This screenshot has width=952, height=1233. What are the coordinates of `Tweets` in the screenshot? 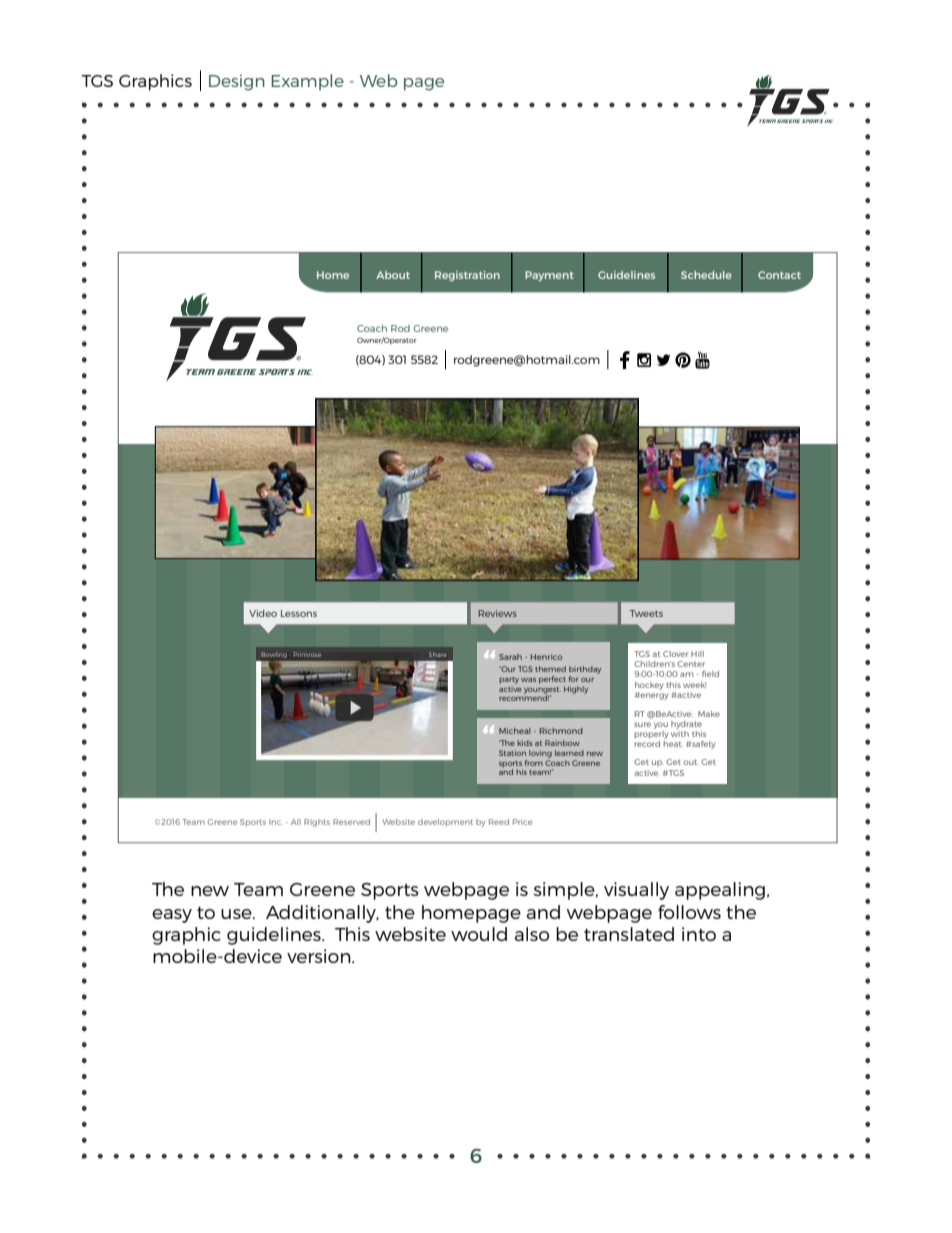 It's located at (646, 613).
